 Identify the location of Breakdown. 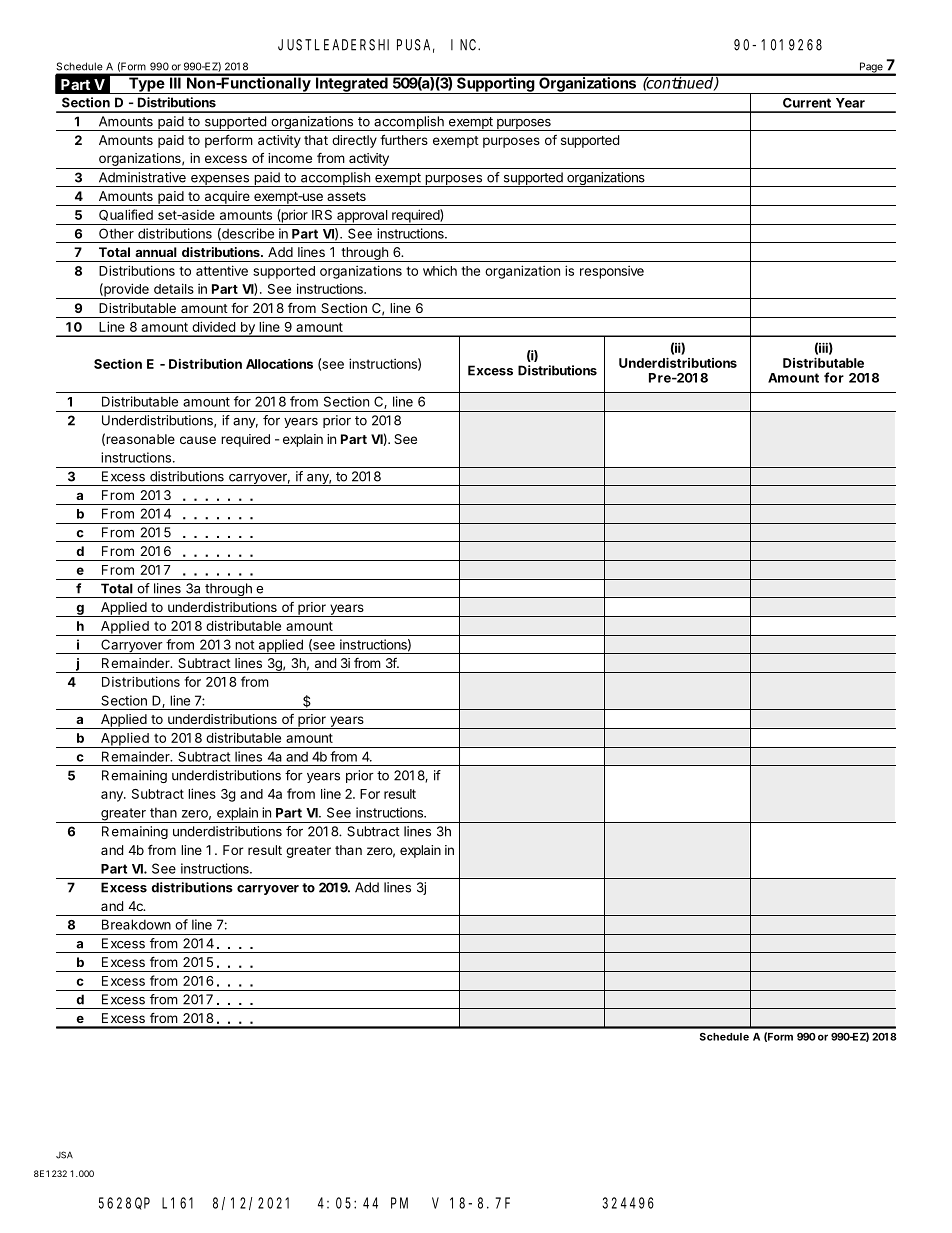
(136, 924).
